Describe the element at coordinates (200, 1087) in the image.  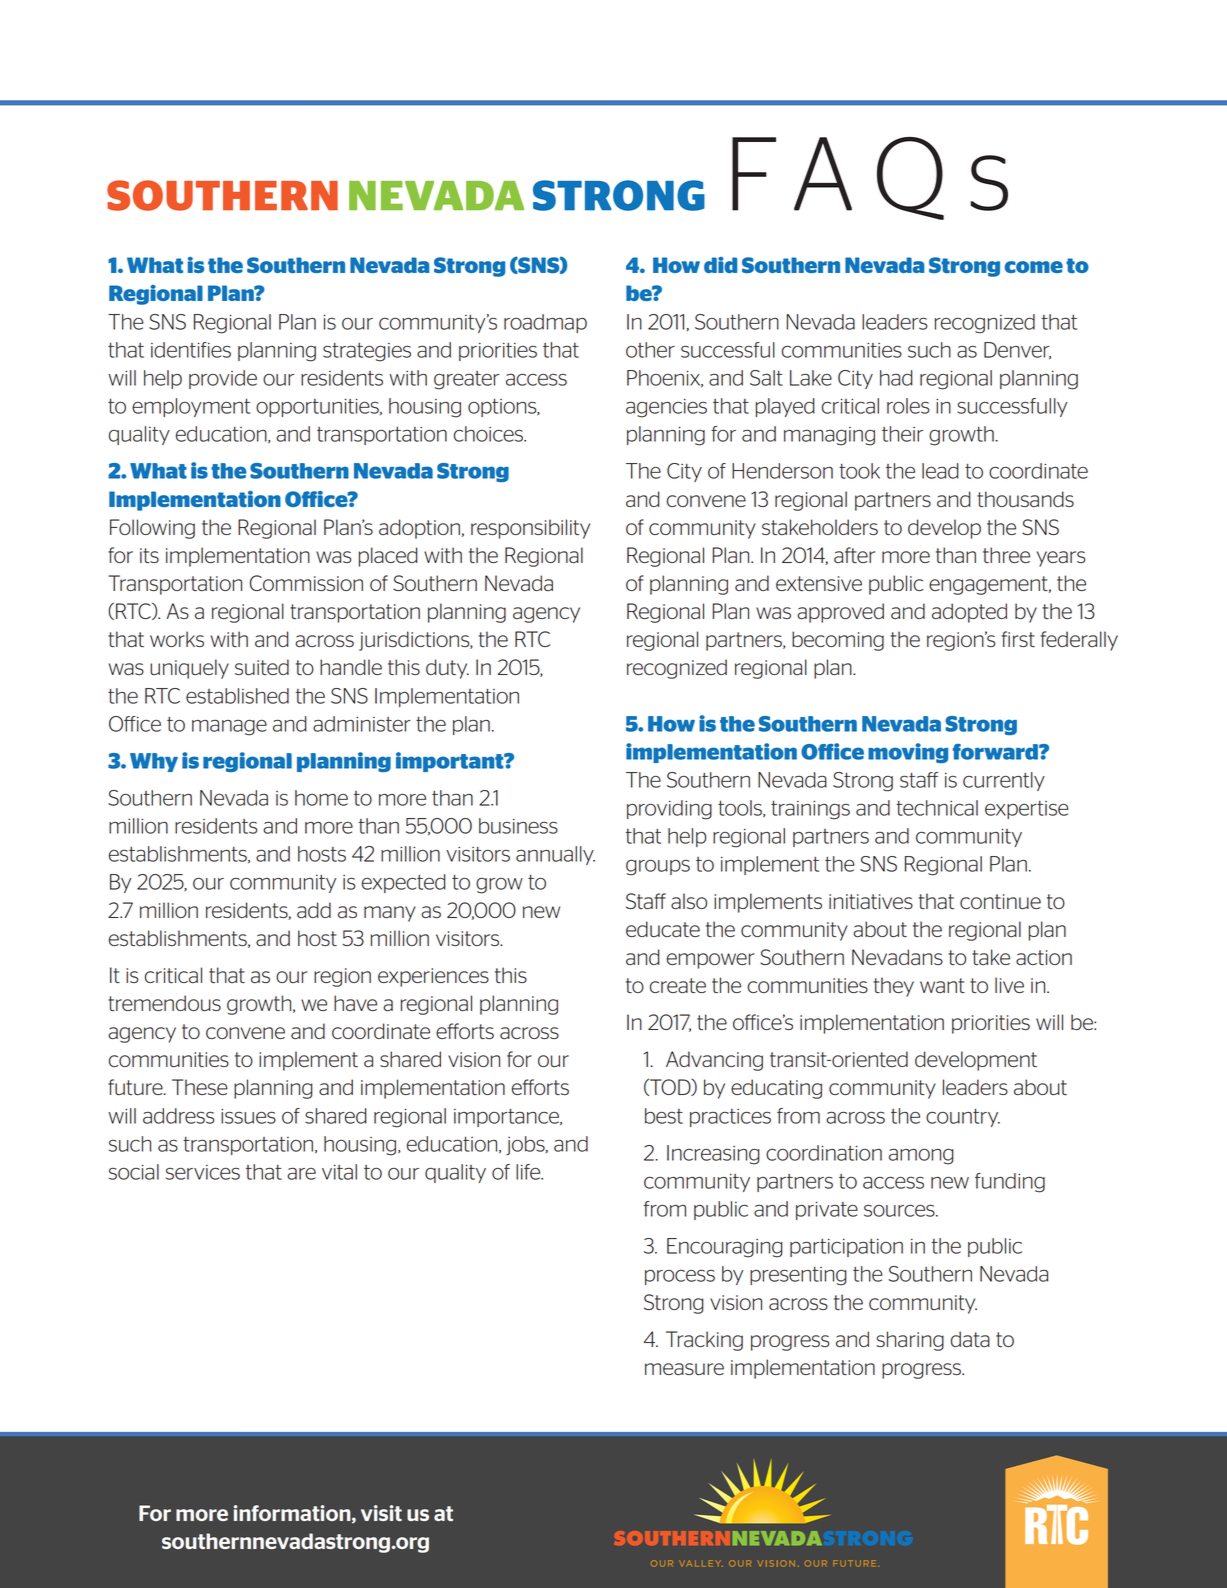
I see `These` at that location.
